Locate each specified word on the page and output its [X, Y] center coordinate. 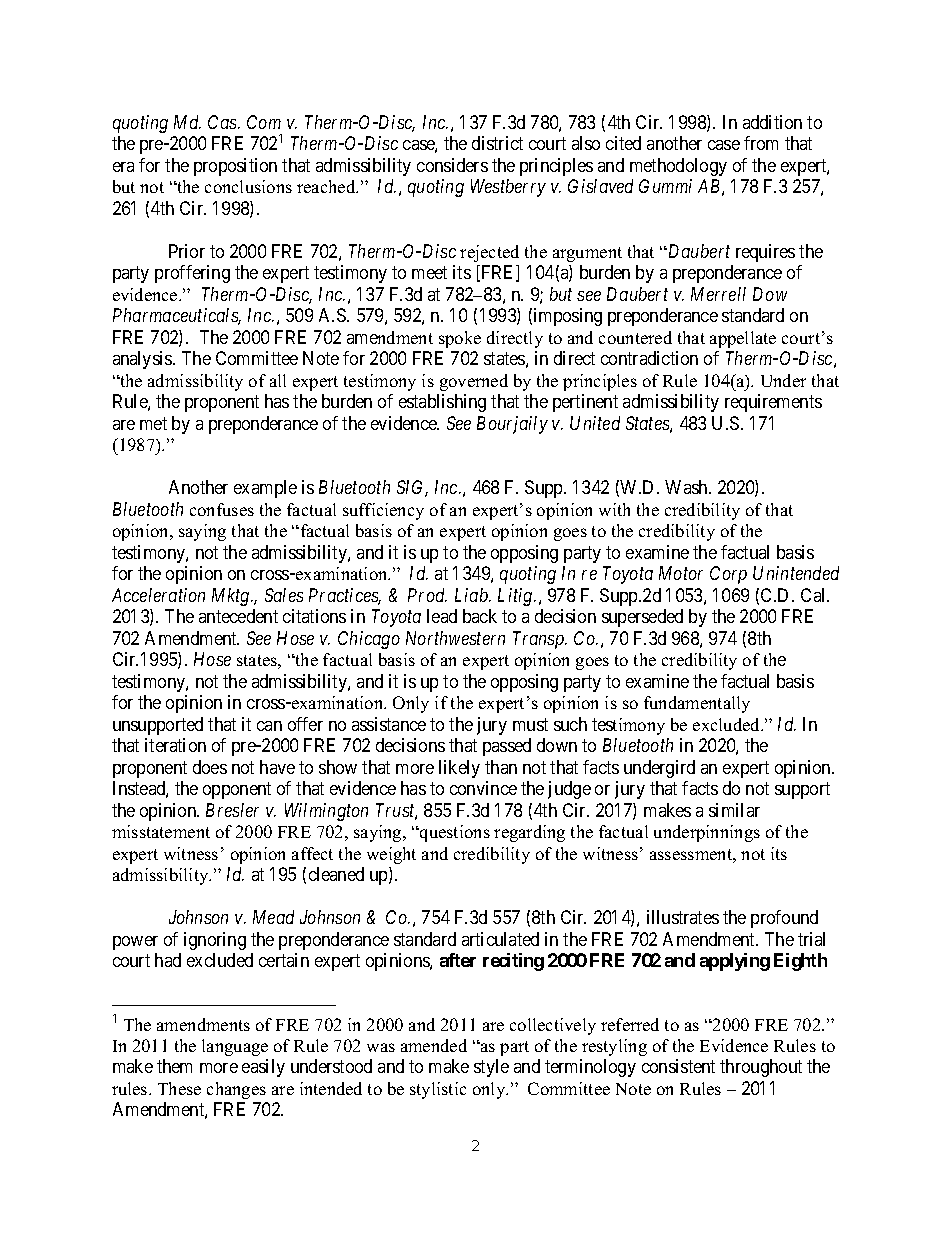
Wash [687, 487]
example [265, 489]
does [210, 767]
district [497, 143]
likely [459, 769]
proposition [235, 167]
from [761, 143]
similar [734, 810]
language [235, 1047]
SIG [412, 488]
